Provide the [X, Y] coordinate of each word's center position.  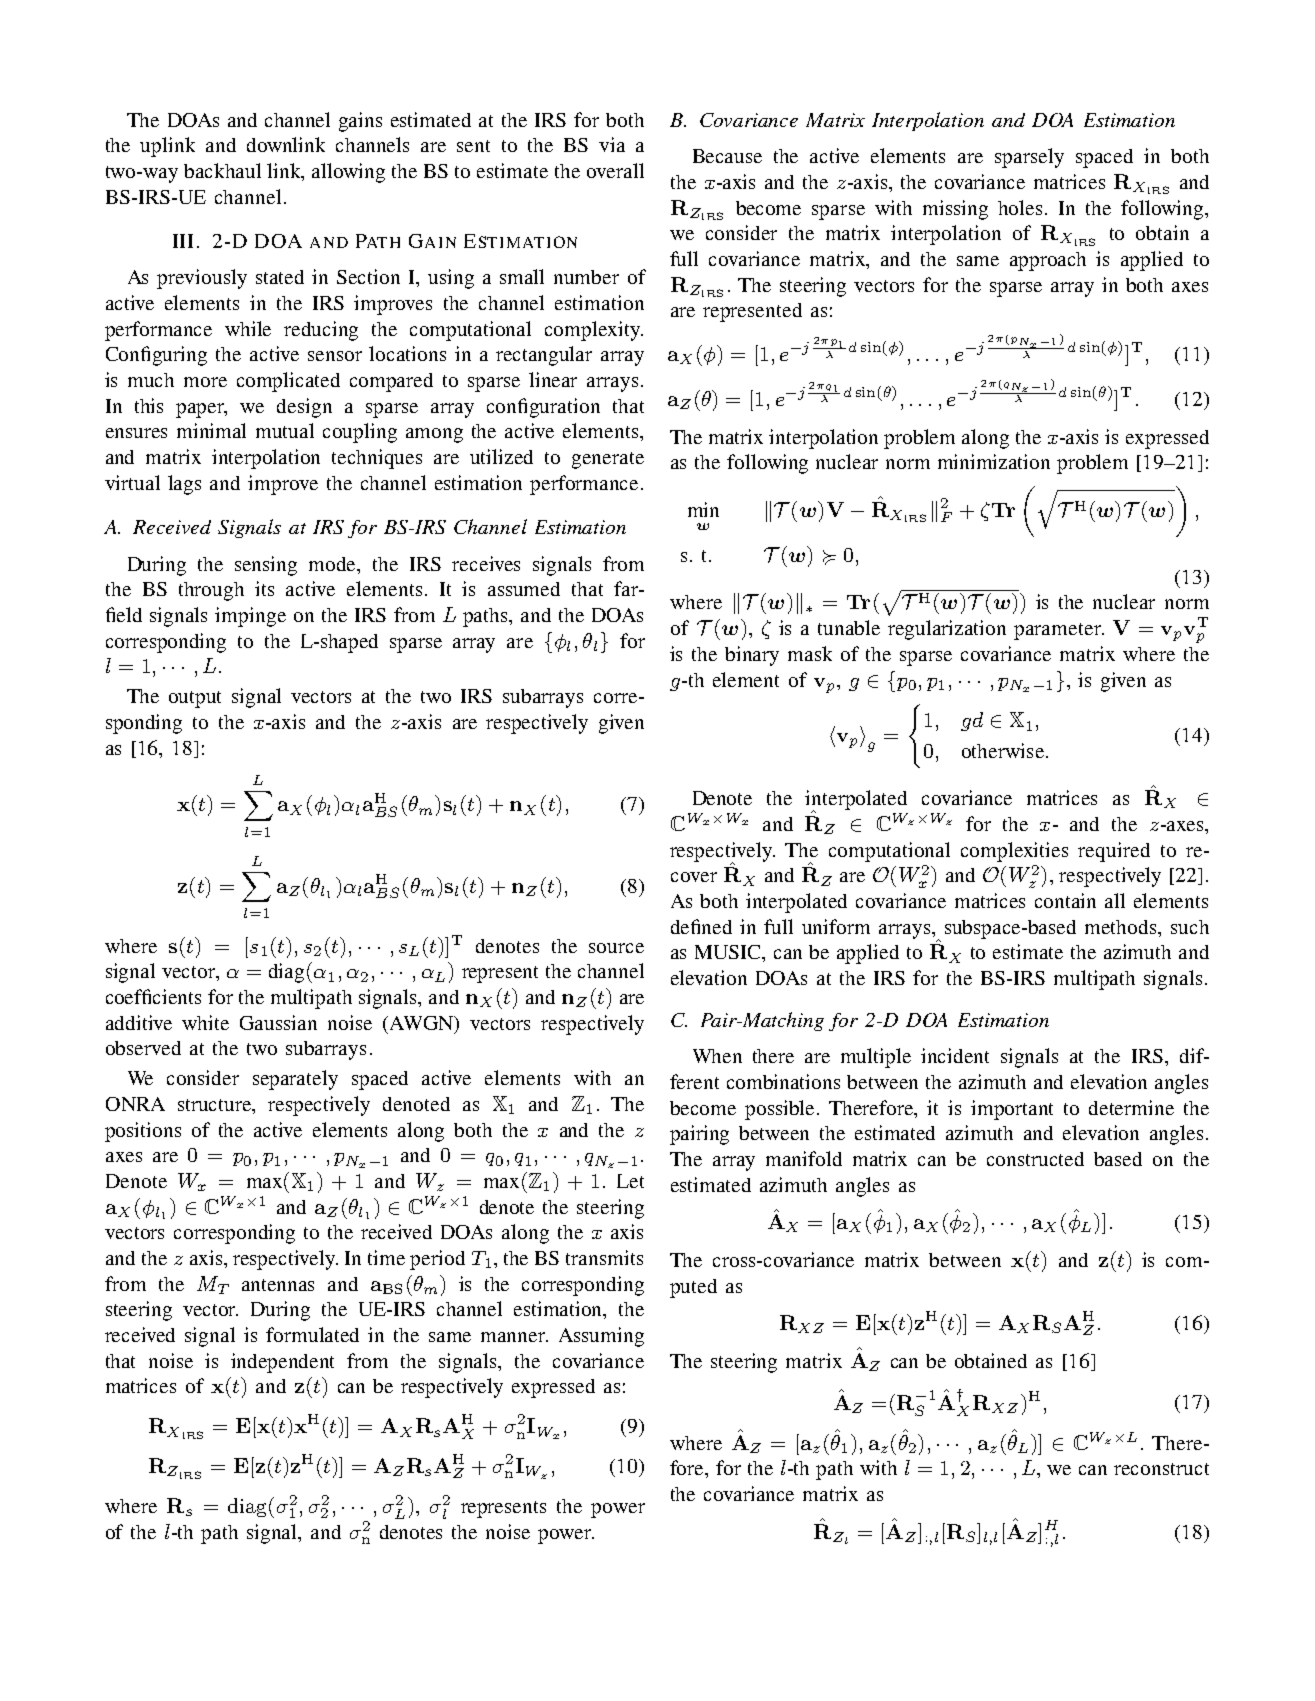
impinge [250, 617]
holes [1020, 207]
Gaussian [278, 1022]
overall [615, 170]
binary [752, 656]
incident [955, 1055]
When [717, 1056]
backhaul [222, 170]
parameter [1058, 631]
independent [282, 1363]
